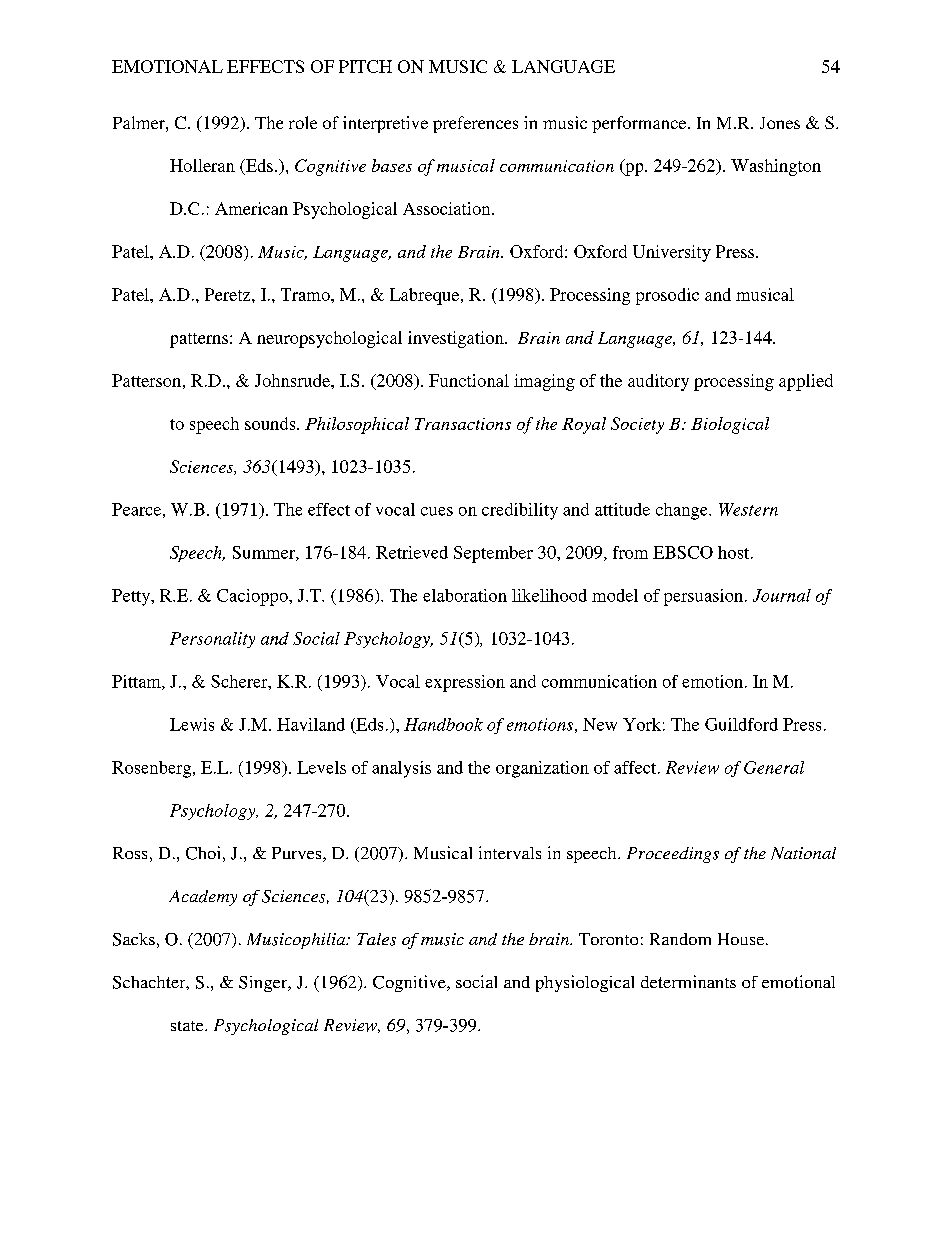  I want to click on Functional, so click(469, 380).
